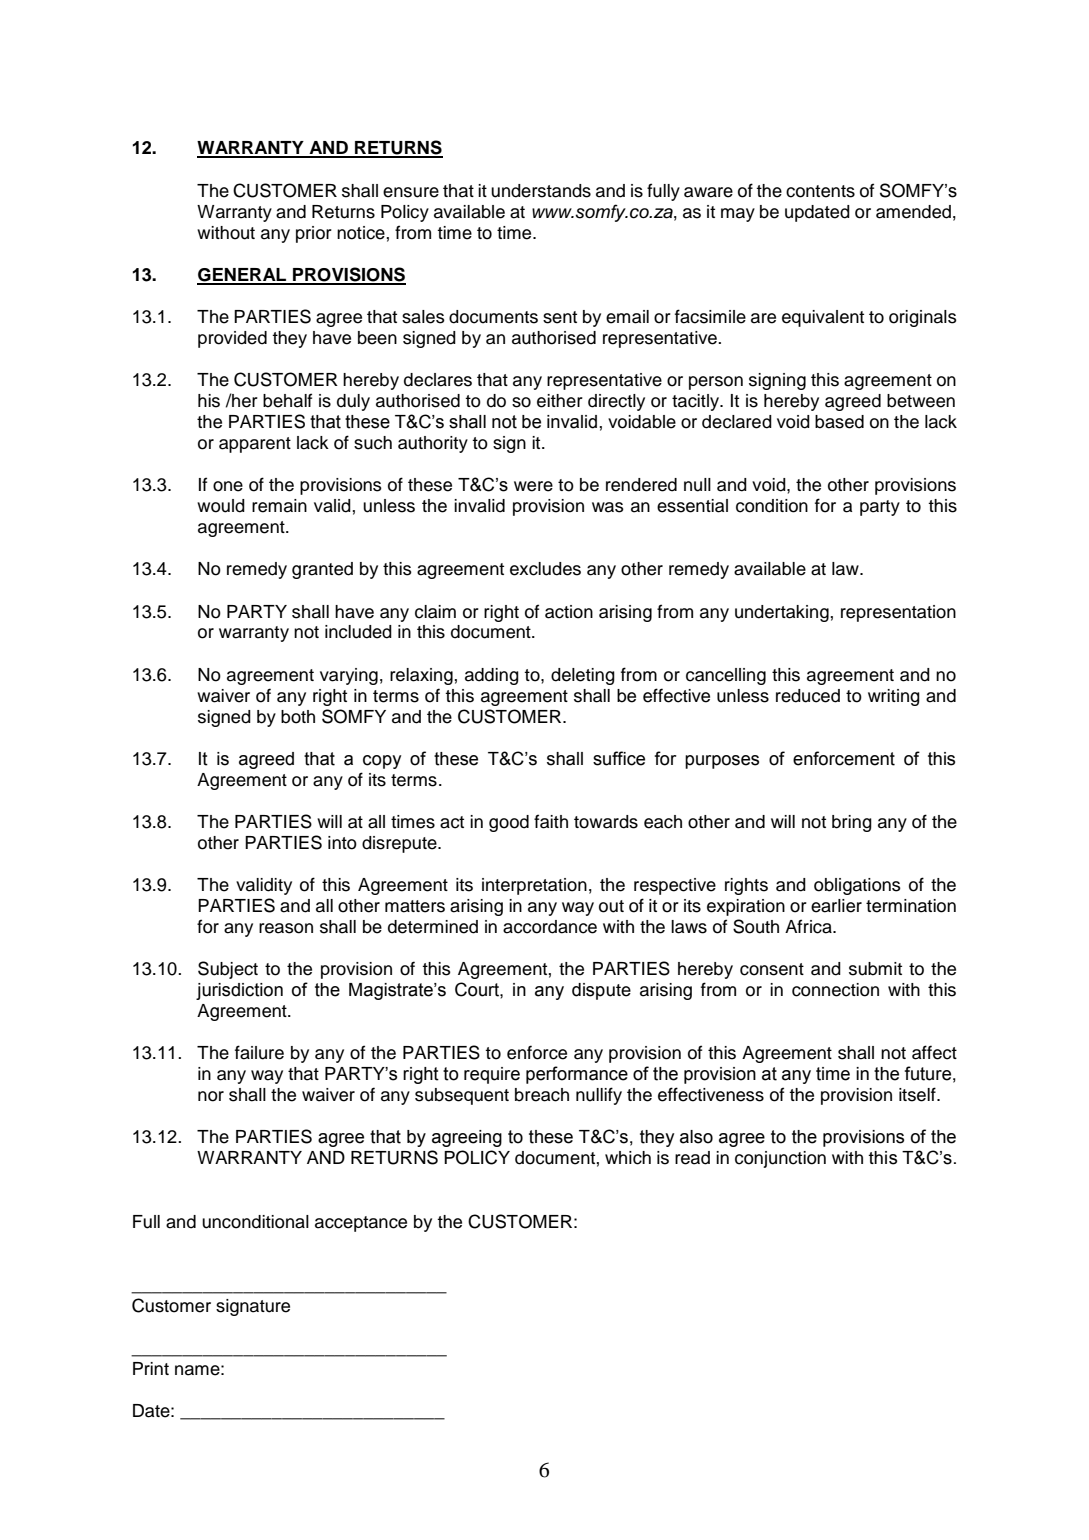 This screenshot has height=1540, width=1089. I want to click on understands, so click(541, 191).
